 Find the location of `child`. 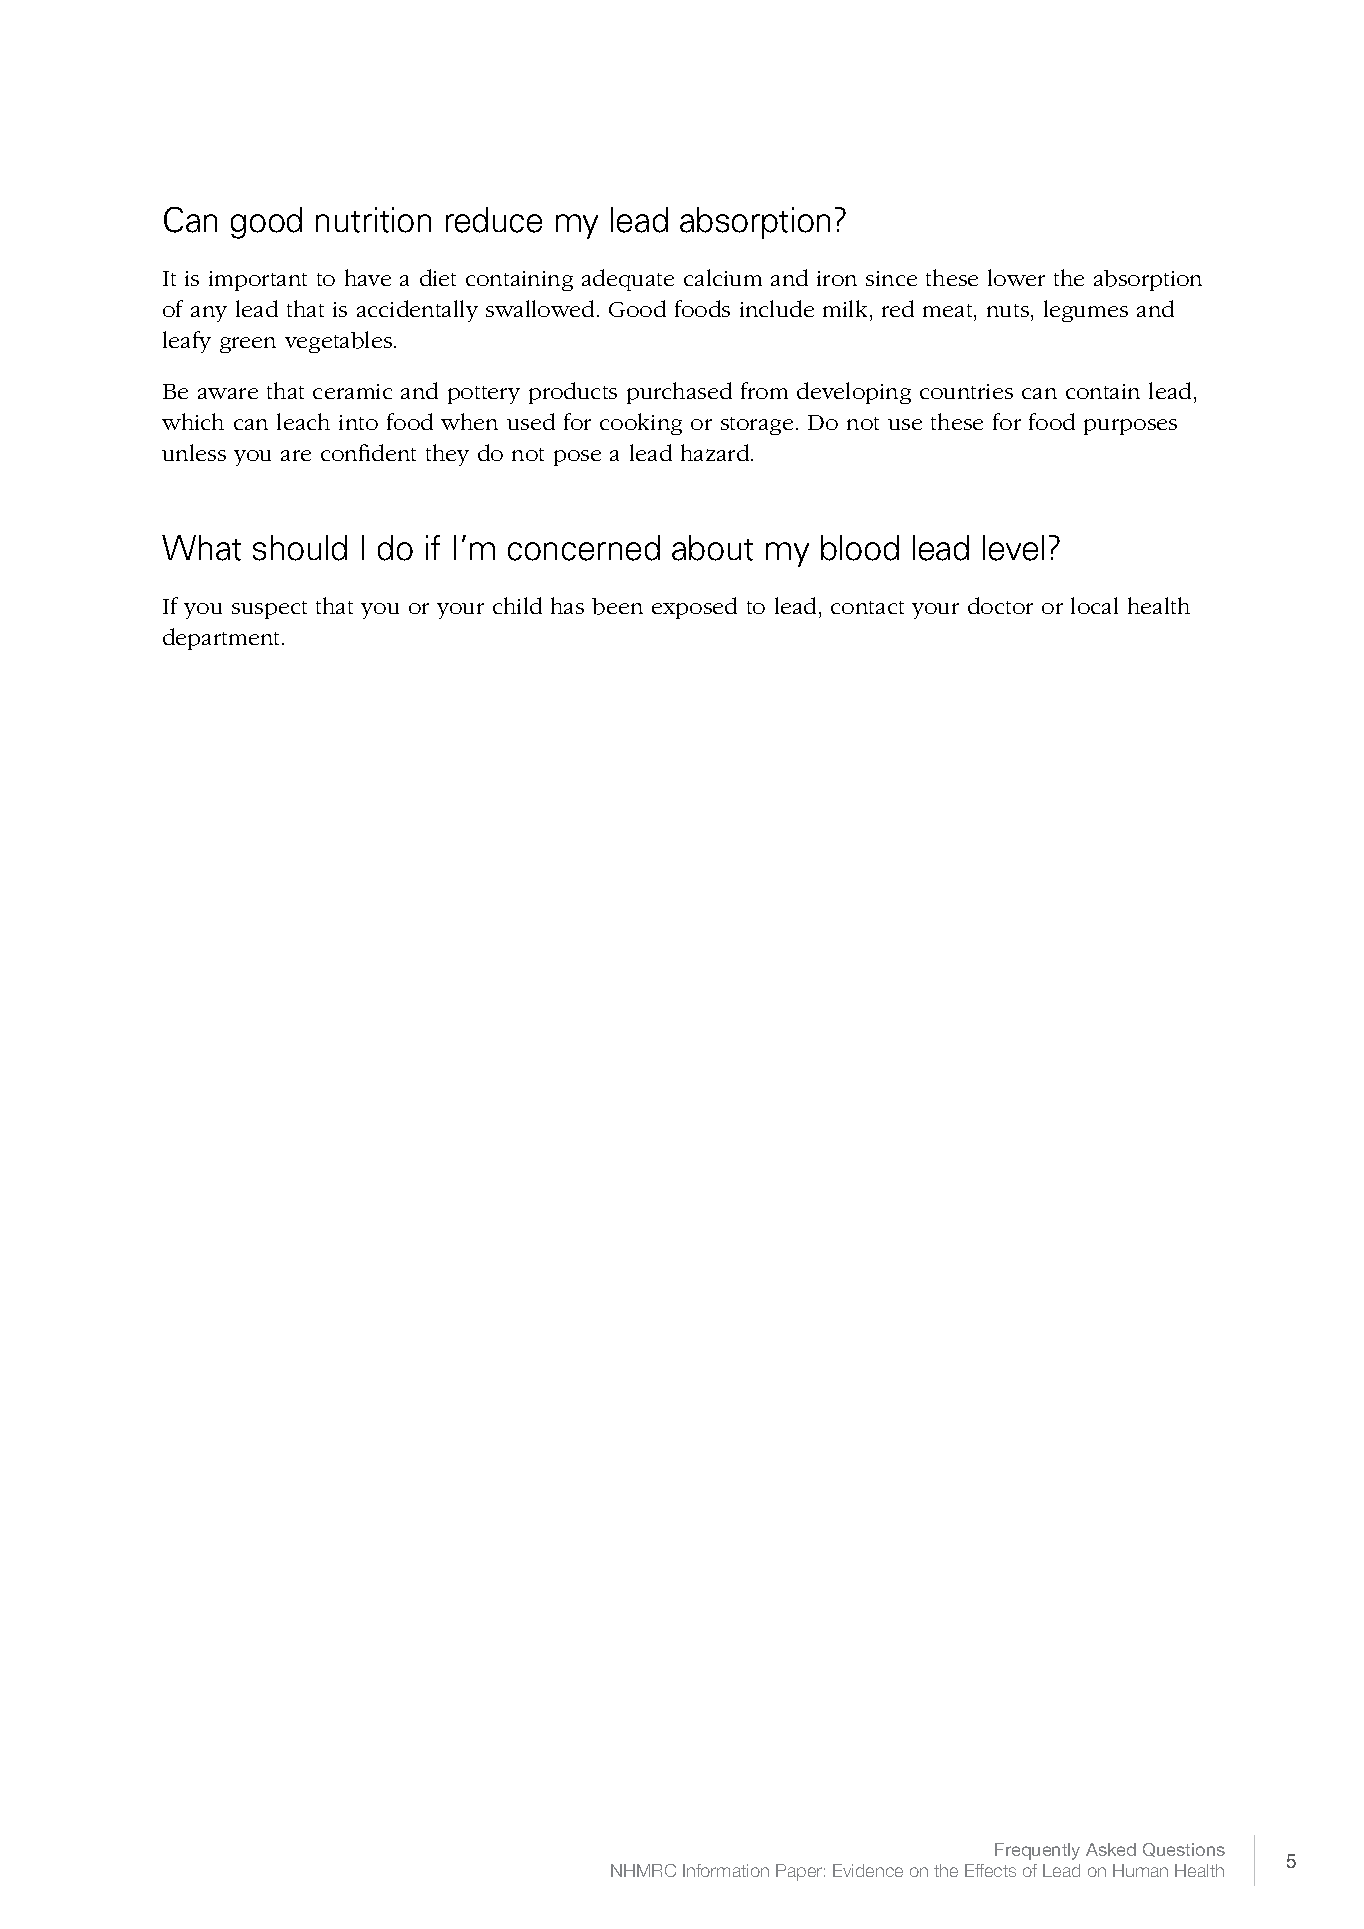

child is located at coordinates (517, 605).
